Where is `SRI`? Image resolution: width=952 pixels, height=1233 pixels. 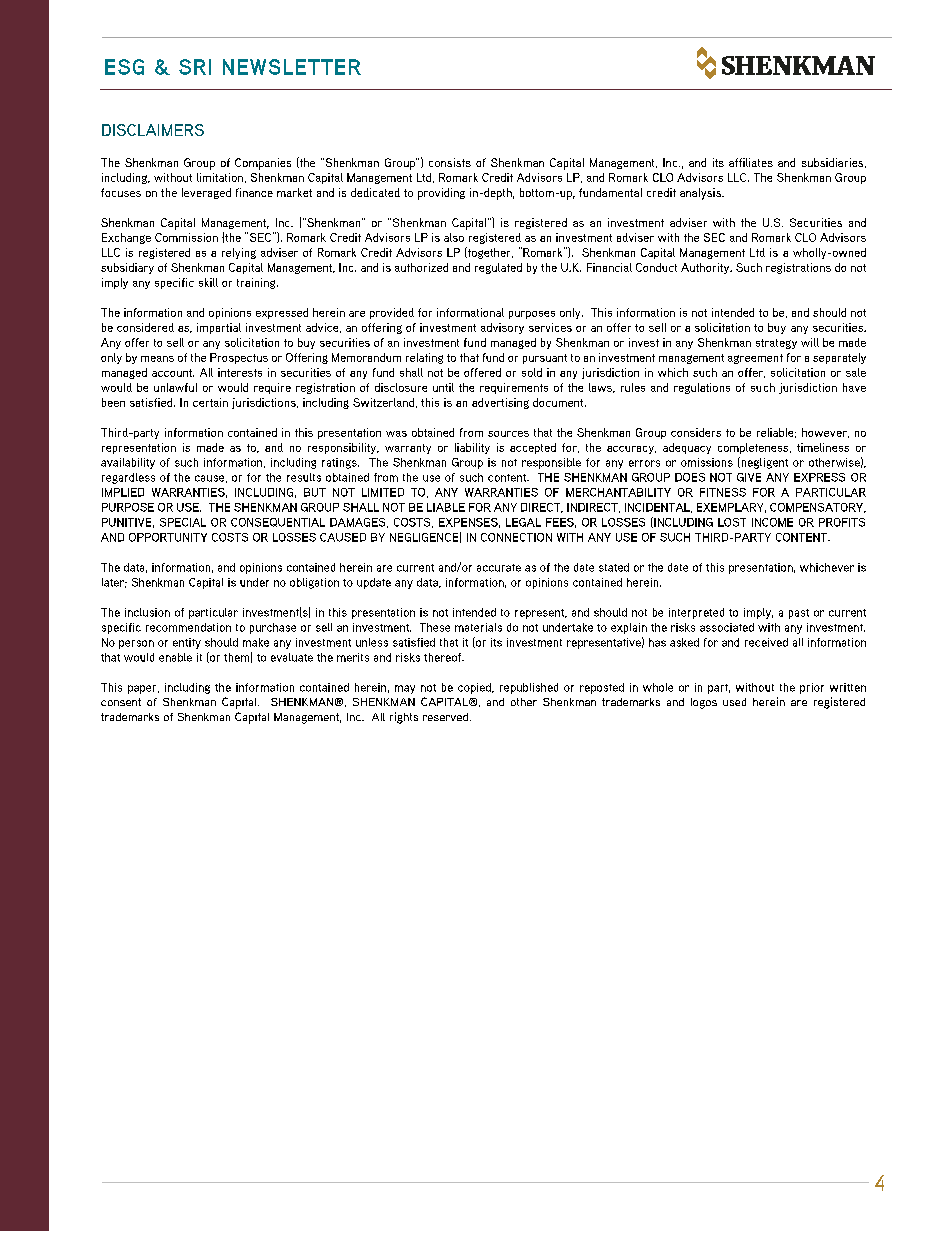 SRI is located at coordinates (195, 67).
